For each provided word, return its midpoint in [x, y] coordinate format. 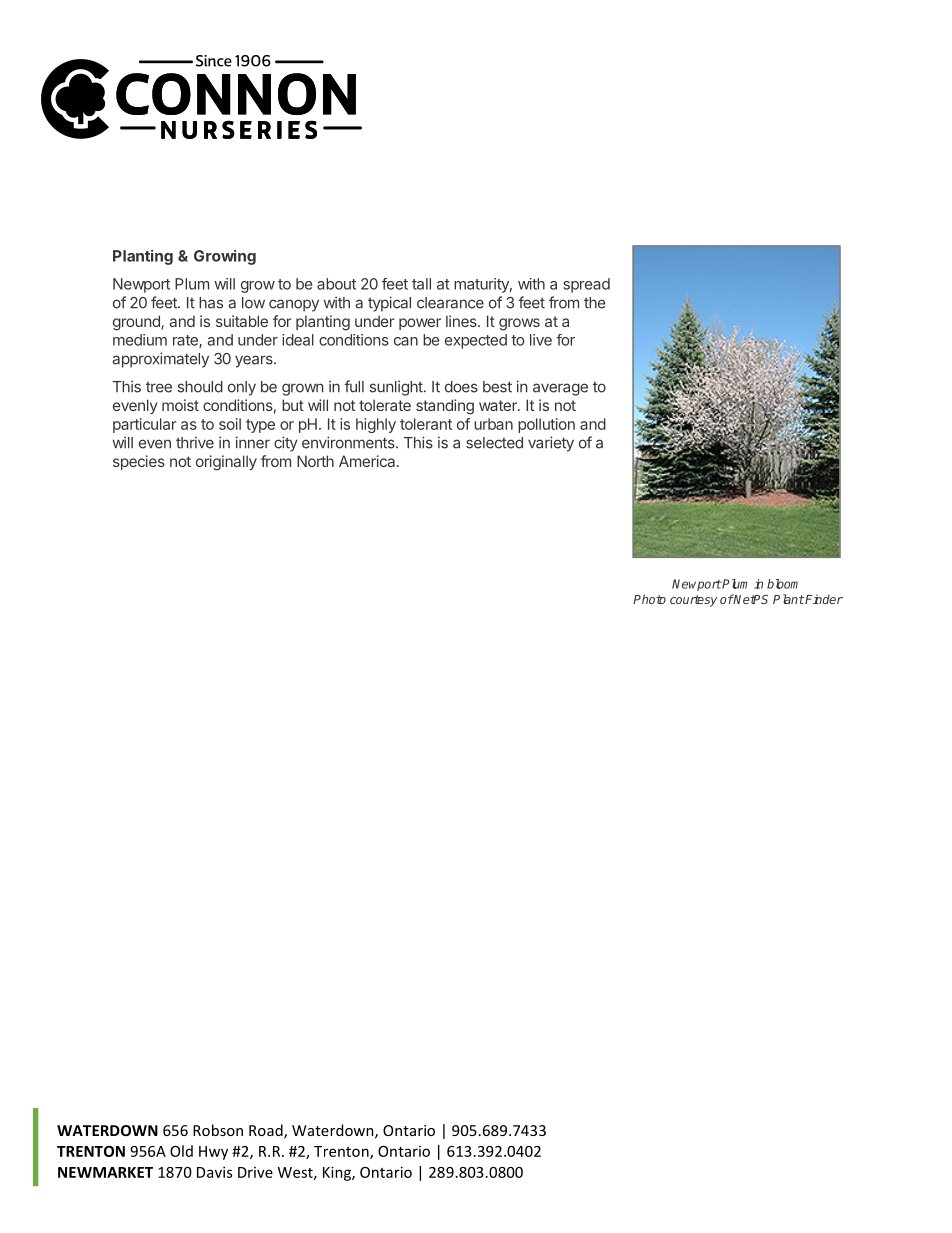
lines [462, 321]
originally [226, 463]
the [595, 303]
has [211, 303]
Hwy [213, 1153]
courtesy [693, 601]
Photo [649, 599]
